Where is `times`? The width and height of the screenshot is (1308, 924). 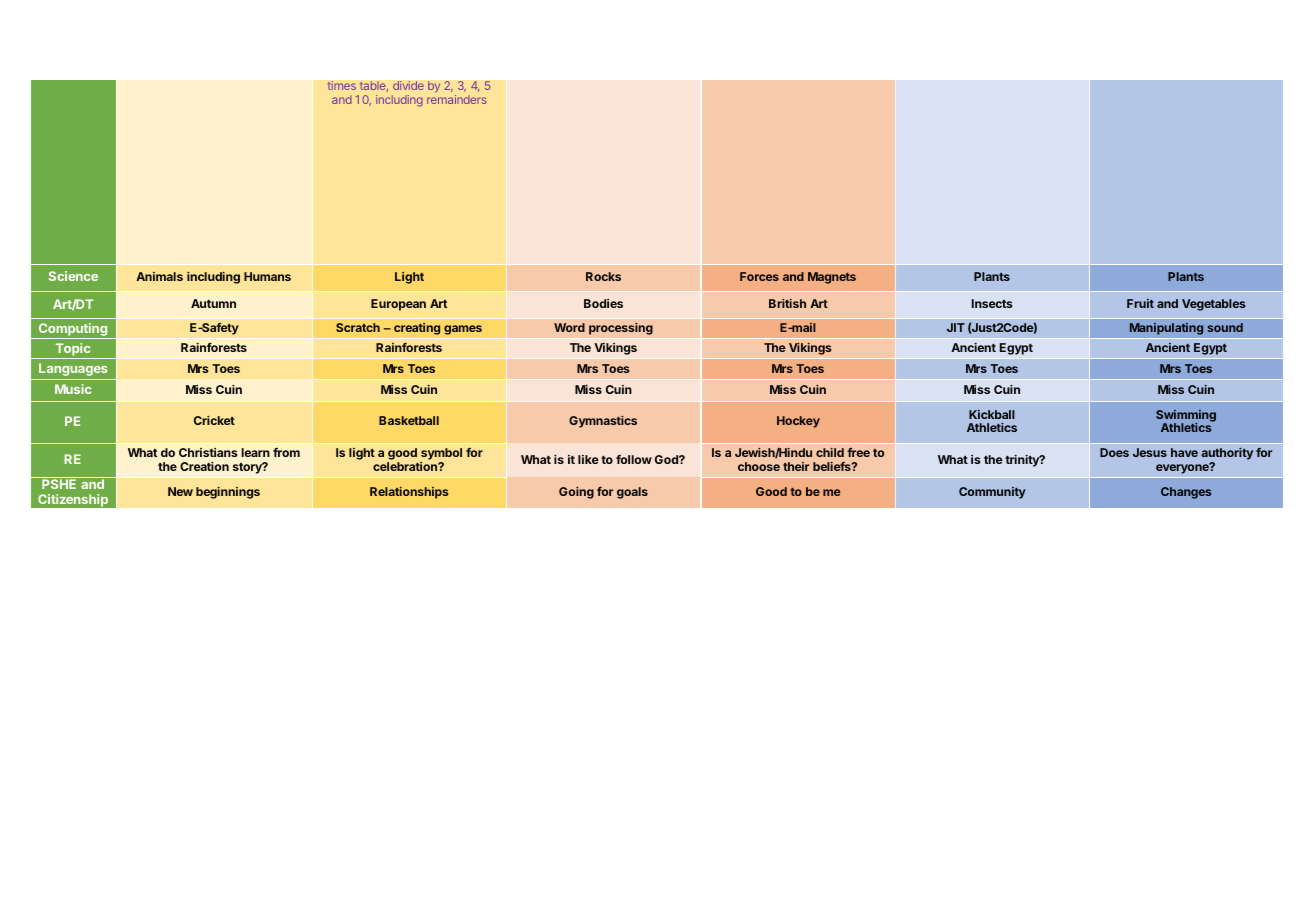
times is located at coordinates (341, 85).
